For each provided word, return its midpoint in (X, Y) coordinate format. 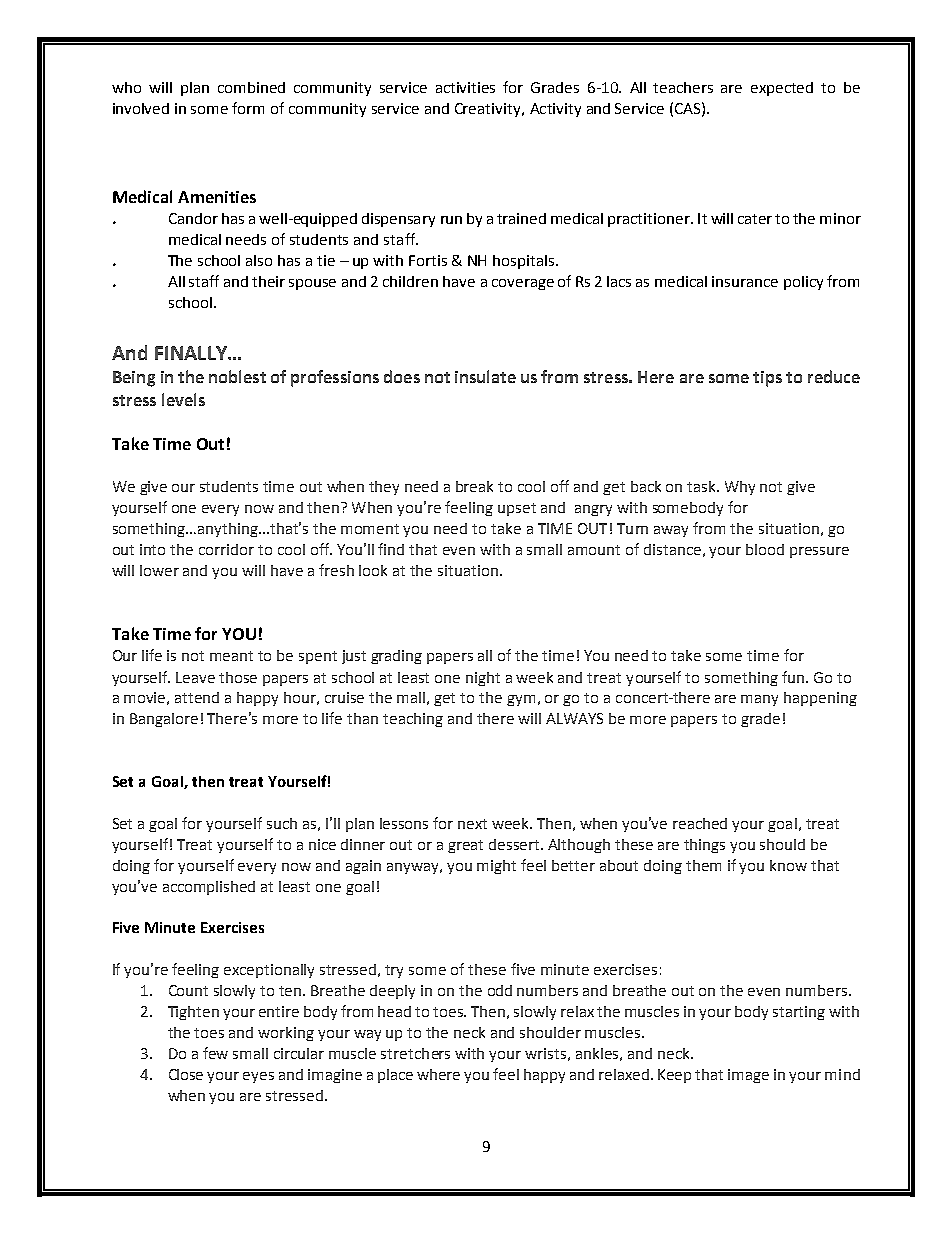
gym (521, 700)
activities (465, 87)
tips (767, 379)
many (759, 700)
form (248, 108)
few (215, 1053)
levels (183, 399)
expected (782, 89)
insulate (485, 376)
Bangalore (164, 720)
